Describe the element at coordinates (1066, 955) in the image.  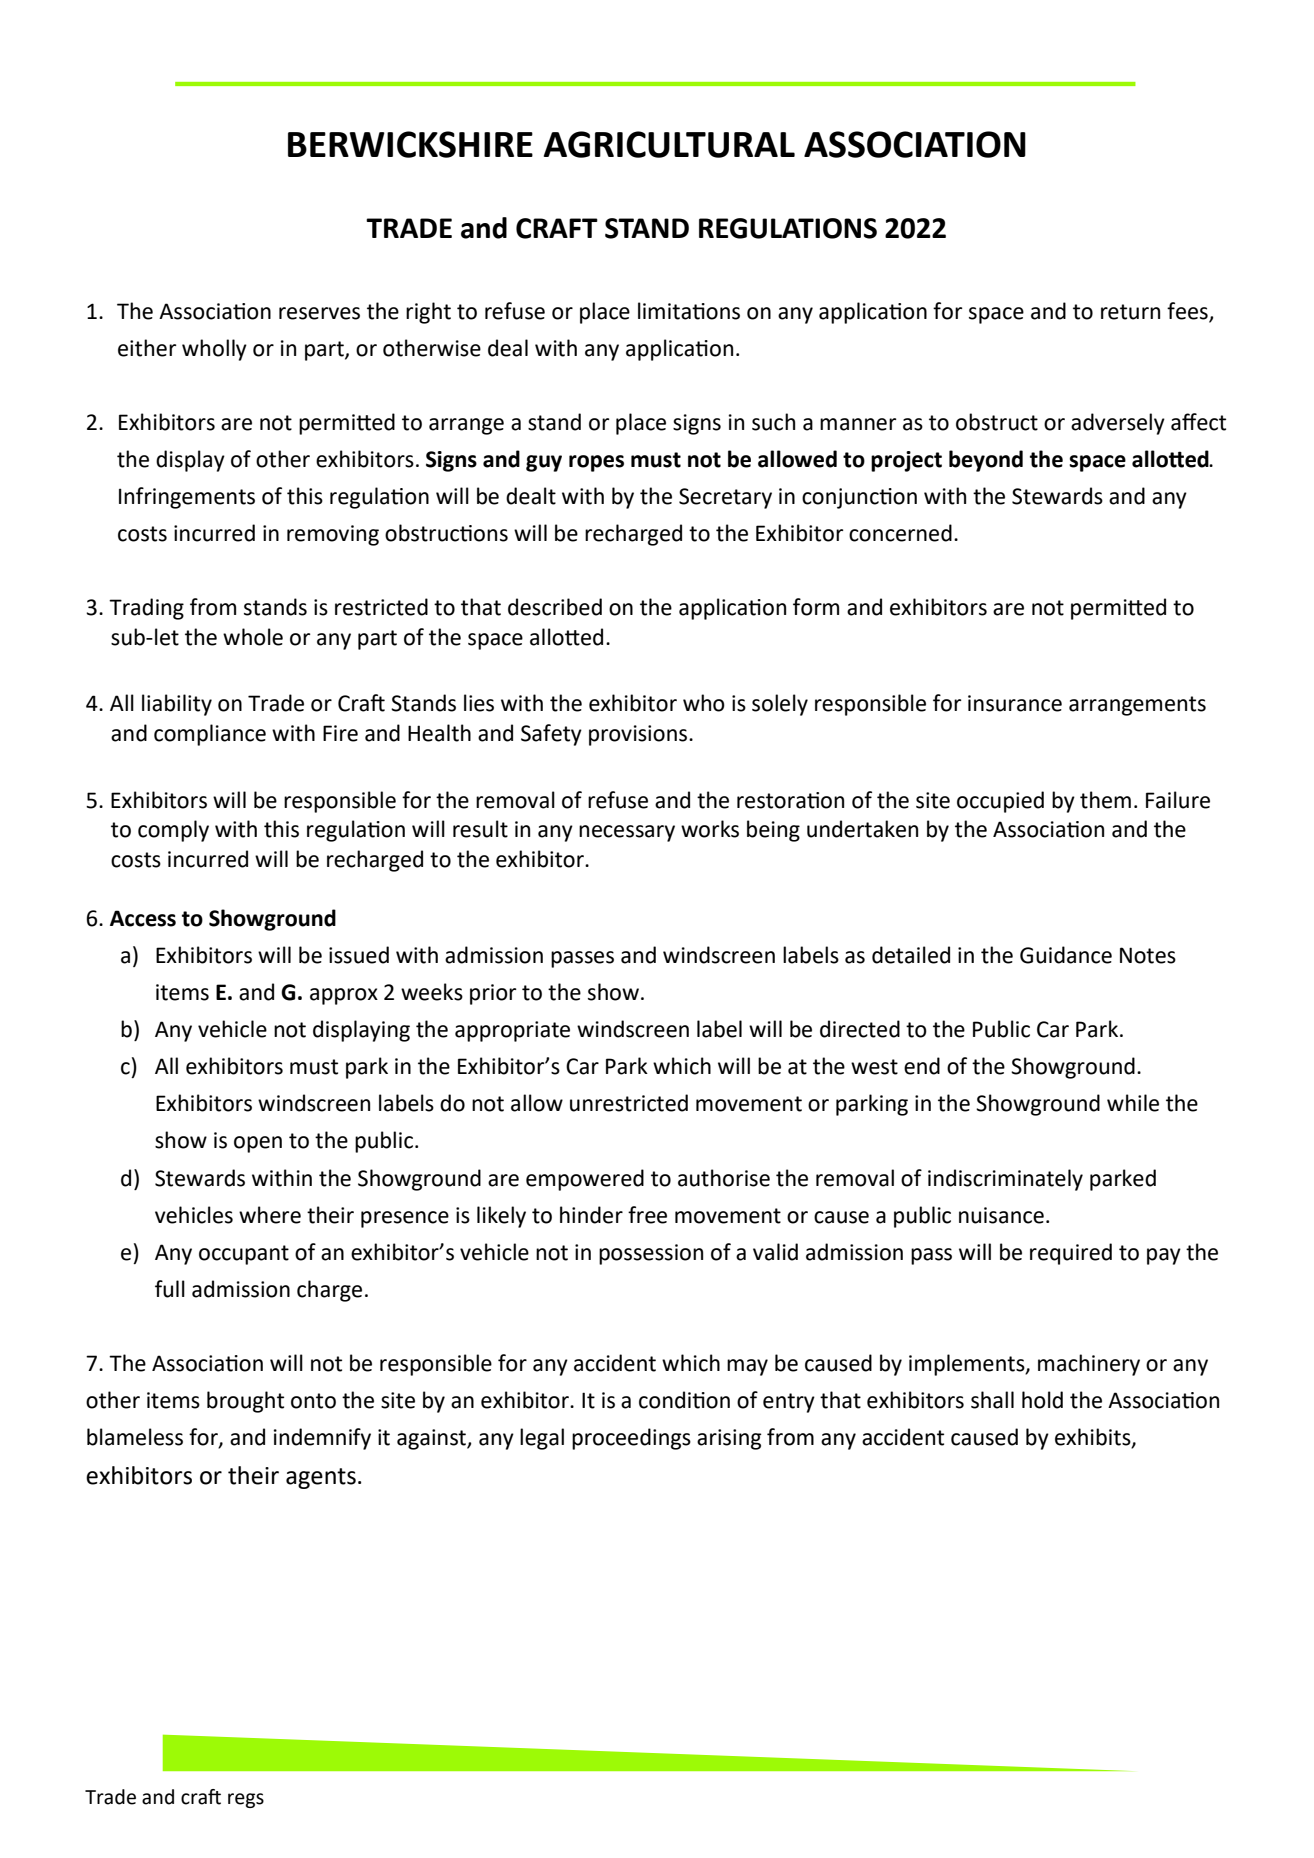
I see `Guidance` at that location.
